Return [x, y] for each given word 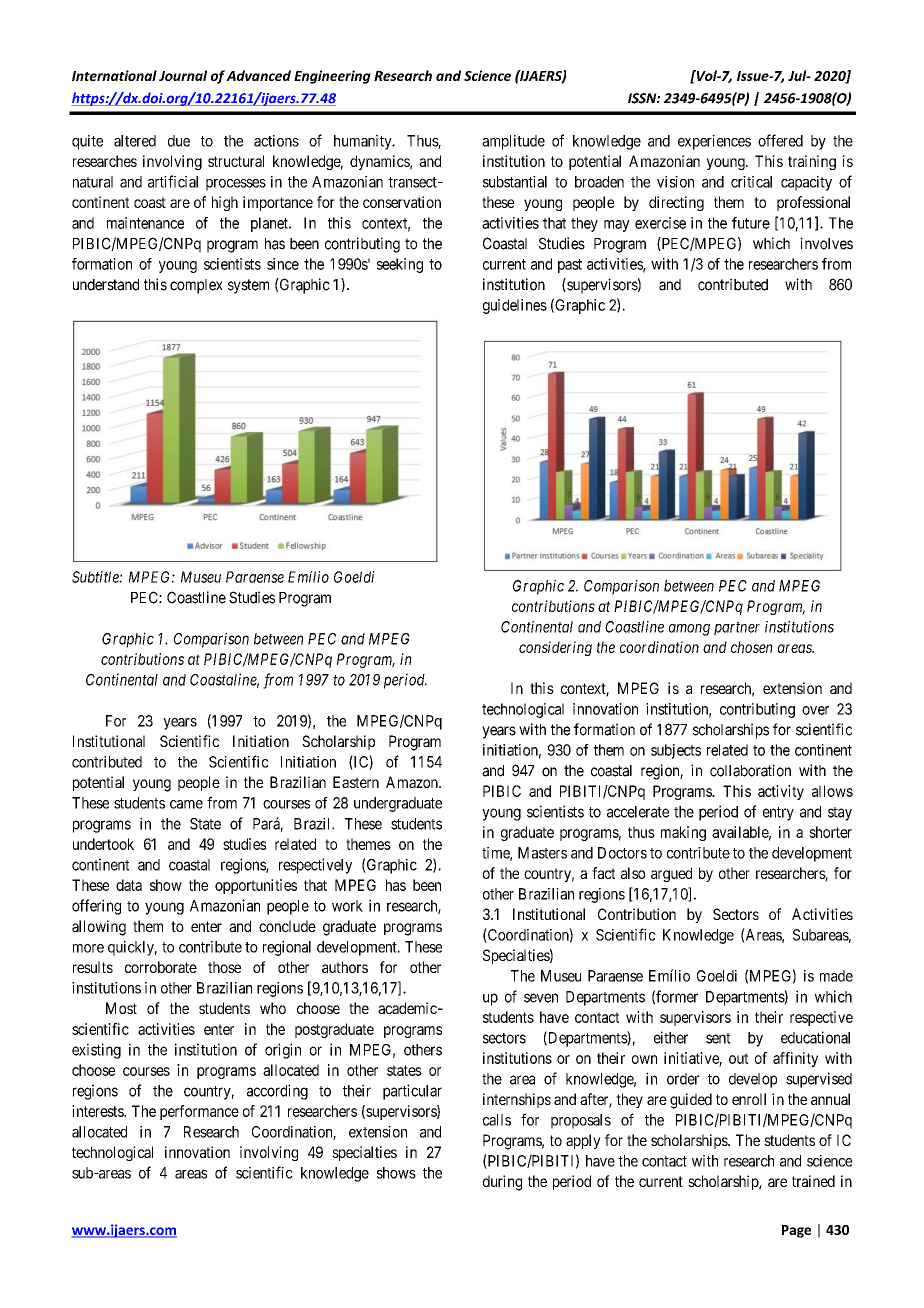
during [502, 1183]
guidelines [515, 306]
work [347, 906]
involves [826, 243]
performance [199, 1112]
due [179, 141]
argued [671, 874]
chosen [751, 647]
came [186, 804]
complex [196, 286]
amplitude [513, 142]
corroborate [161, 967]
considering [555, 648]
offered [780, 140]
